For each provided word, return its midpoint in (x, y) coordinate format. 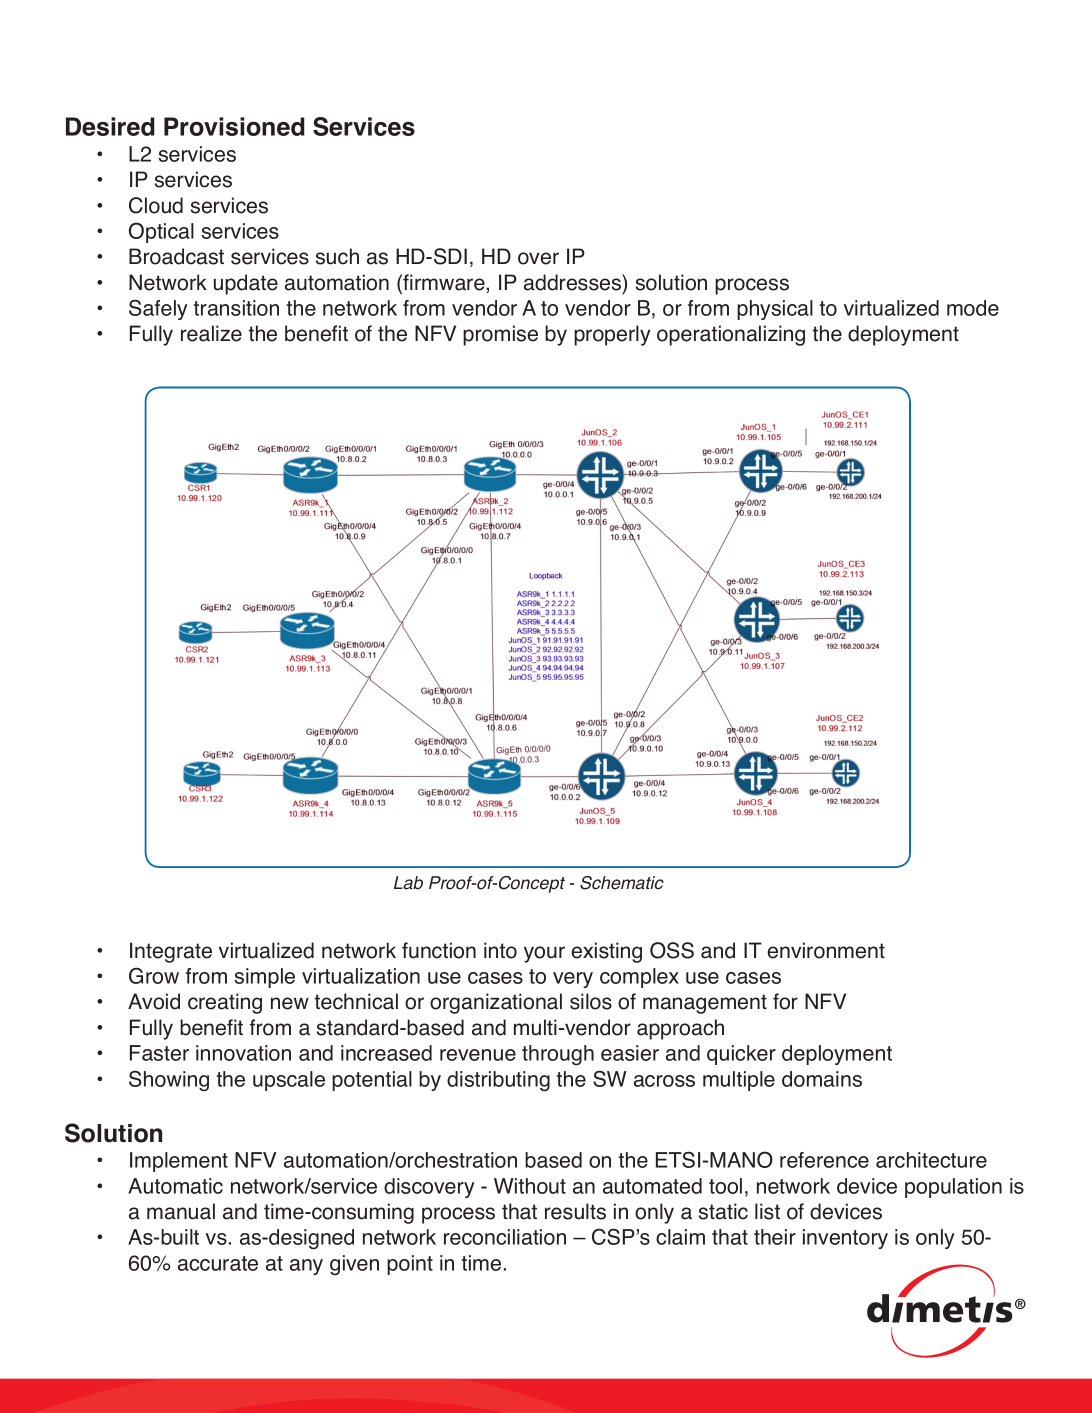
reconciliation (505, 1237)
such (337, 256)
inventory (845, 1239)
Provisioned (234, 126)
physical (775, 310)
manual (181, 1211)
